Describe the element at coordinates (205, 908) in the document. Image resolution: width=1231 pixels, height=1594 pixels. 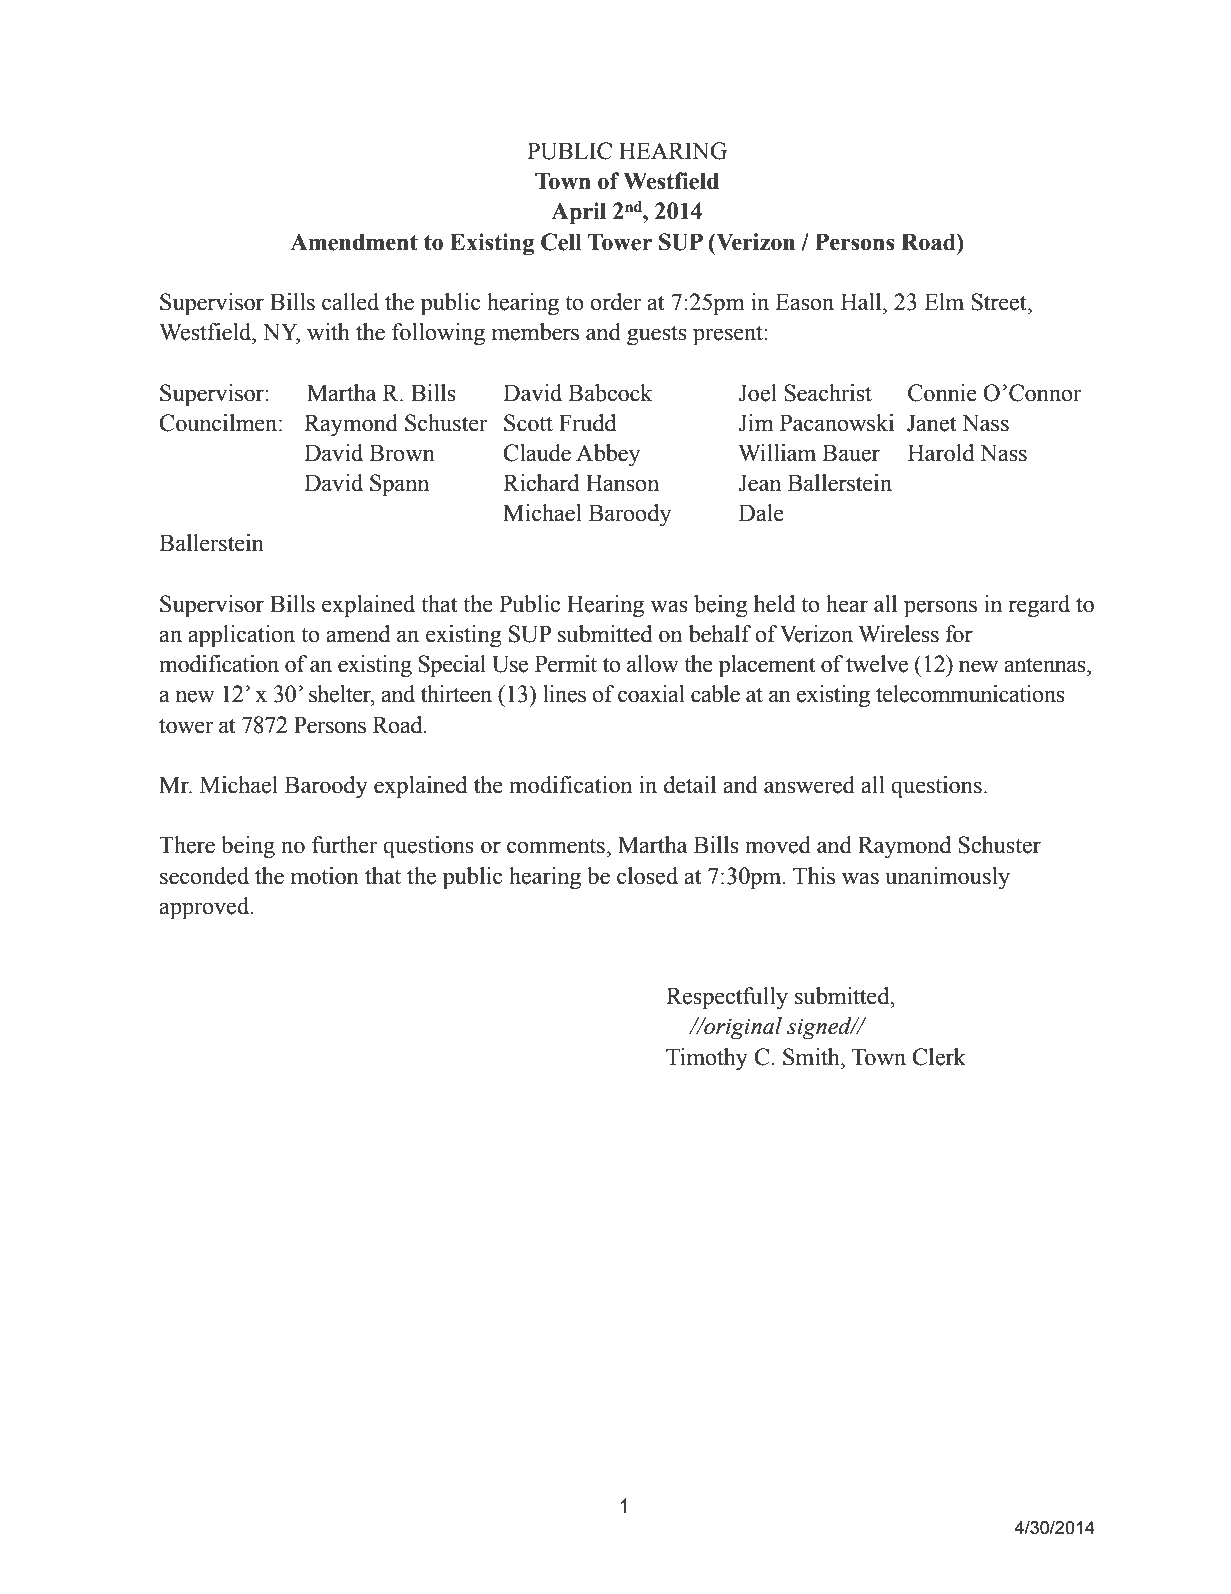
I see `approved` at that location.
